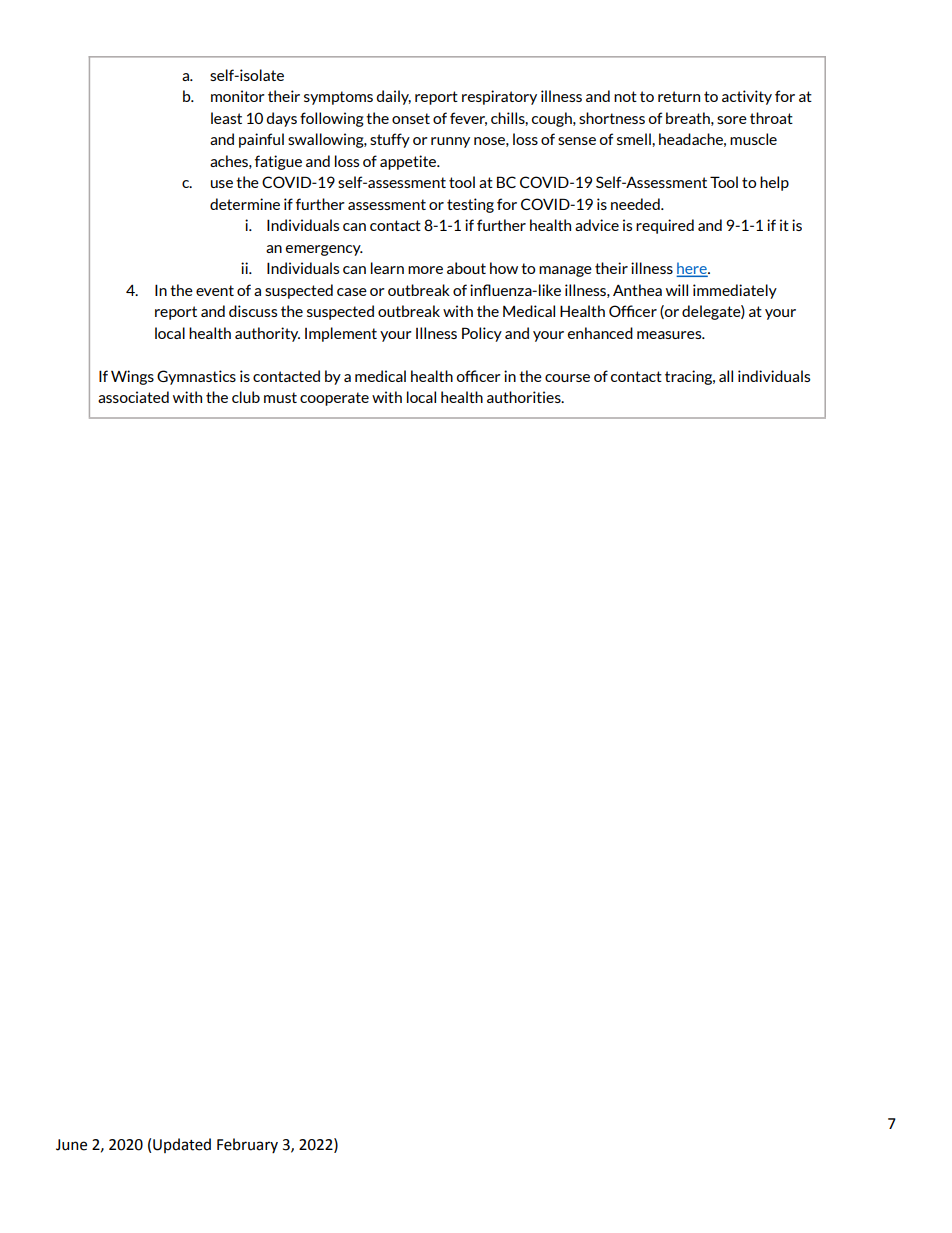 The width and height of the image is (952, 1233). What do you see at coordinates (679, 96) in the image?
I see `return` at bounding box center [679, 96].
